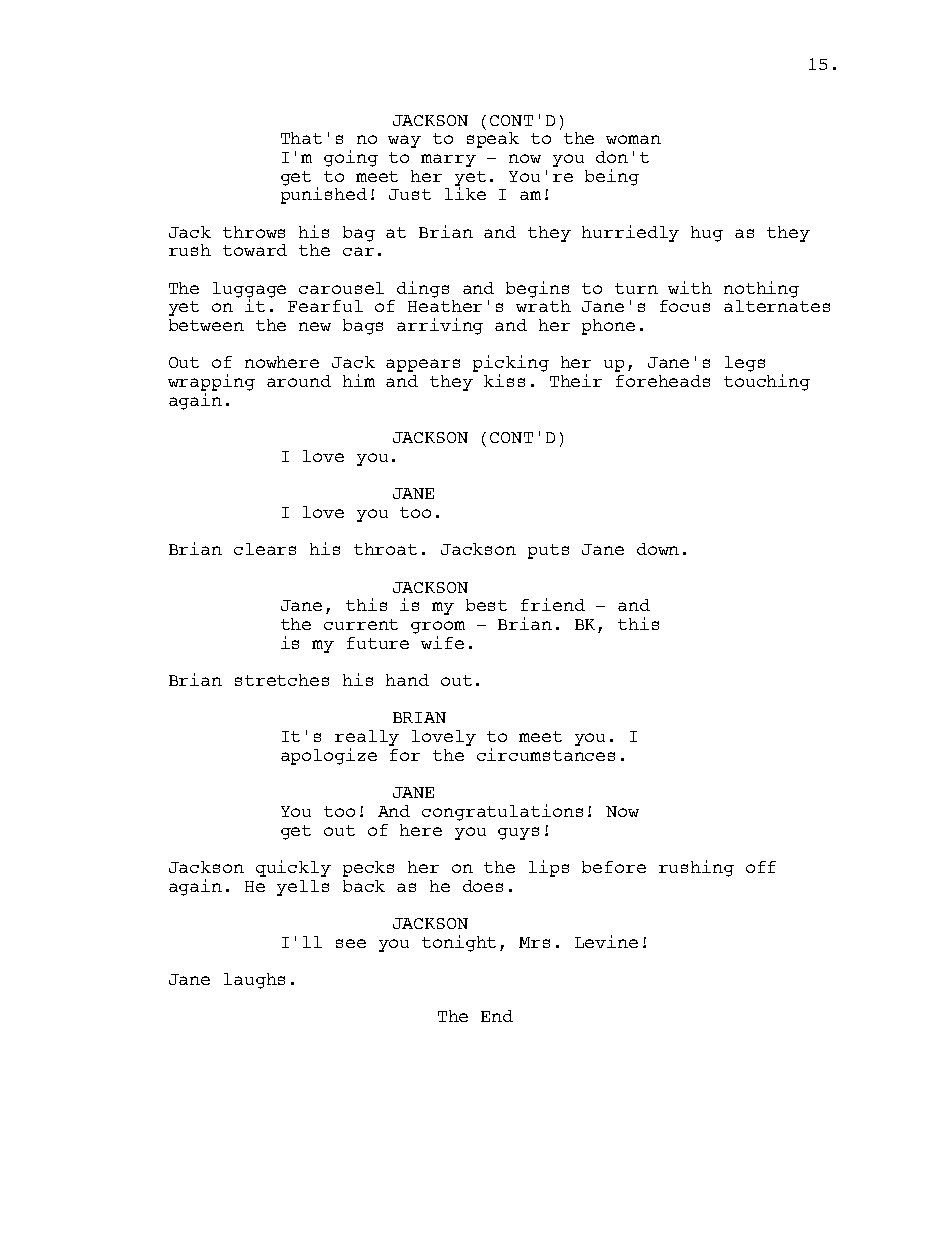  What do you see at coordinates (548, 551) in the page?
I see `puts` at bounding box center [548, 551].
